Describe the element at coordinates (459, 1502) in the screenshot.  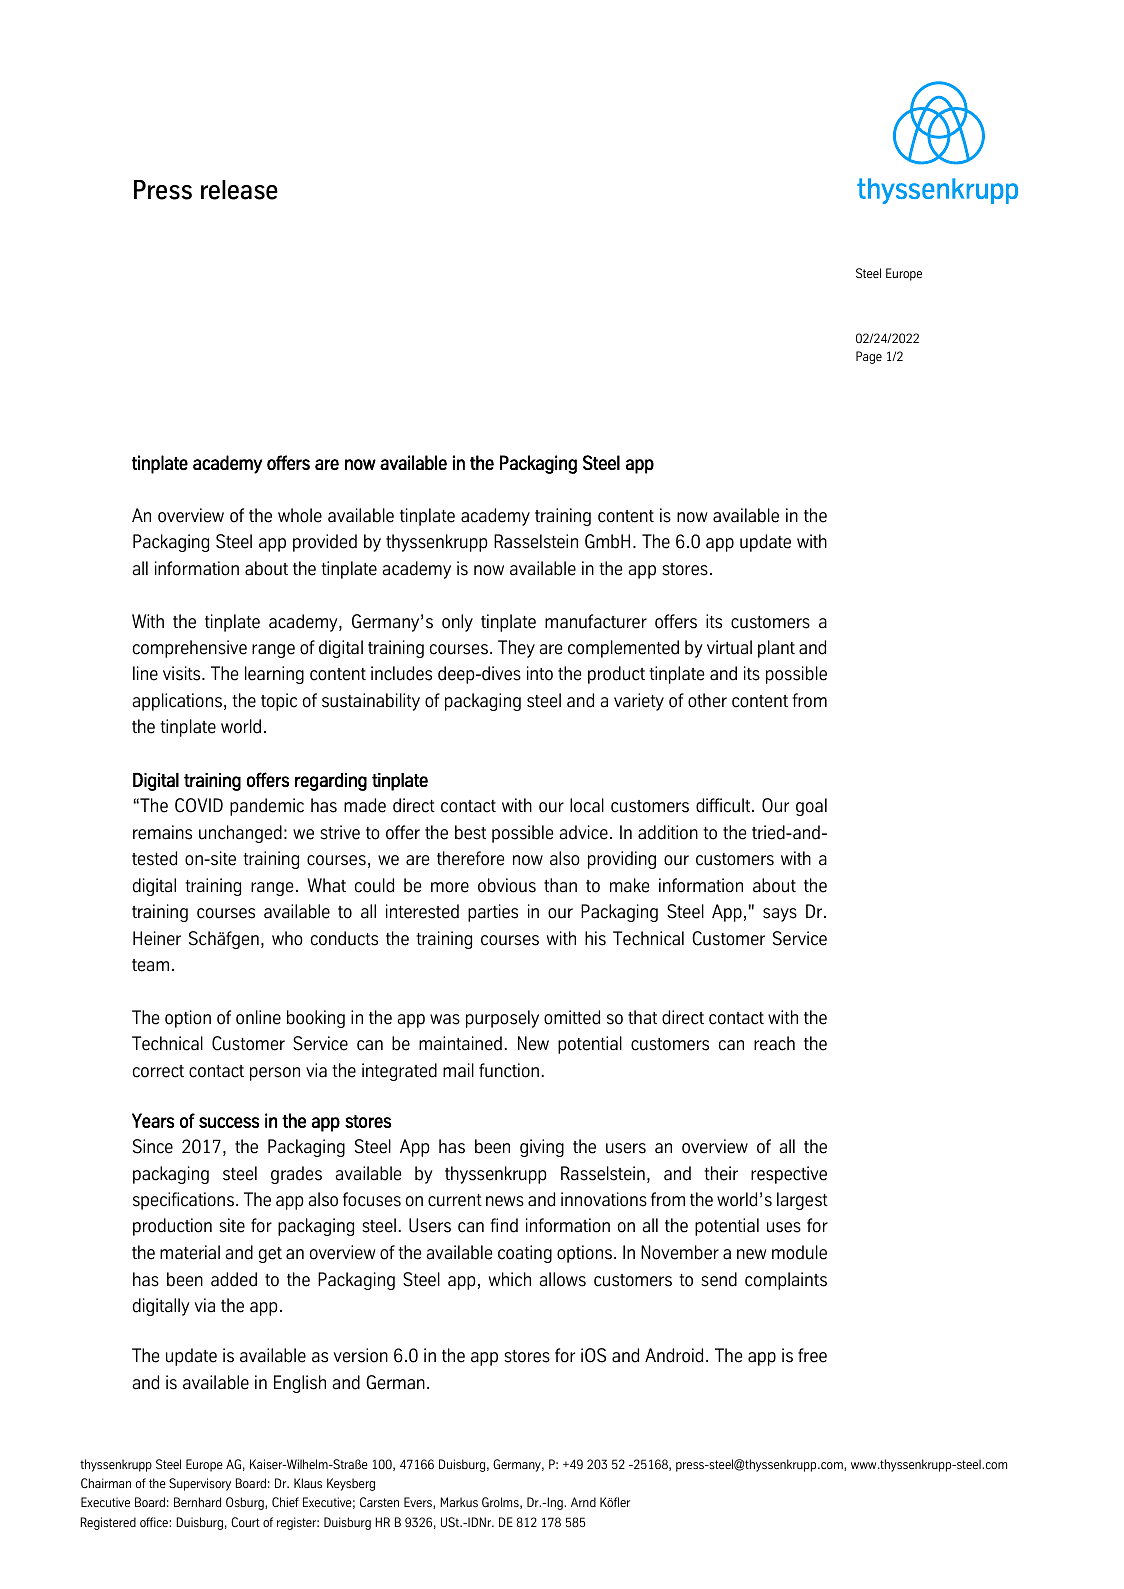
I see `Markus` at that location.
